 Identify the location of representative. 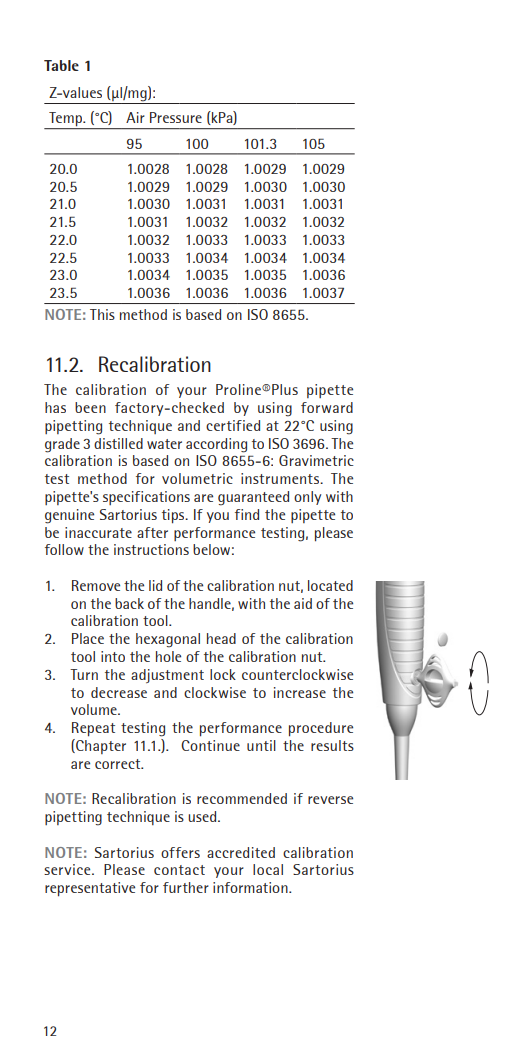
(90, 889).
